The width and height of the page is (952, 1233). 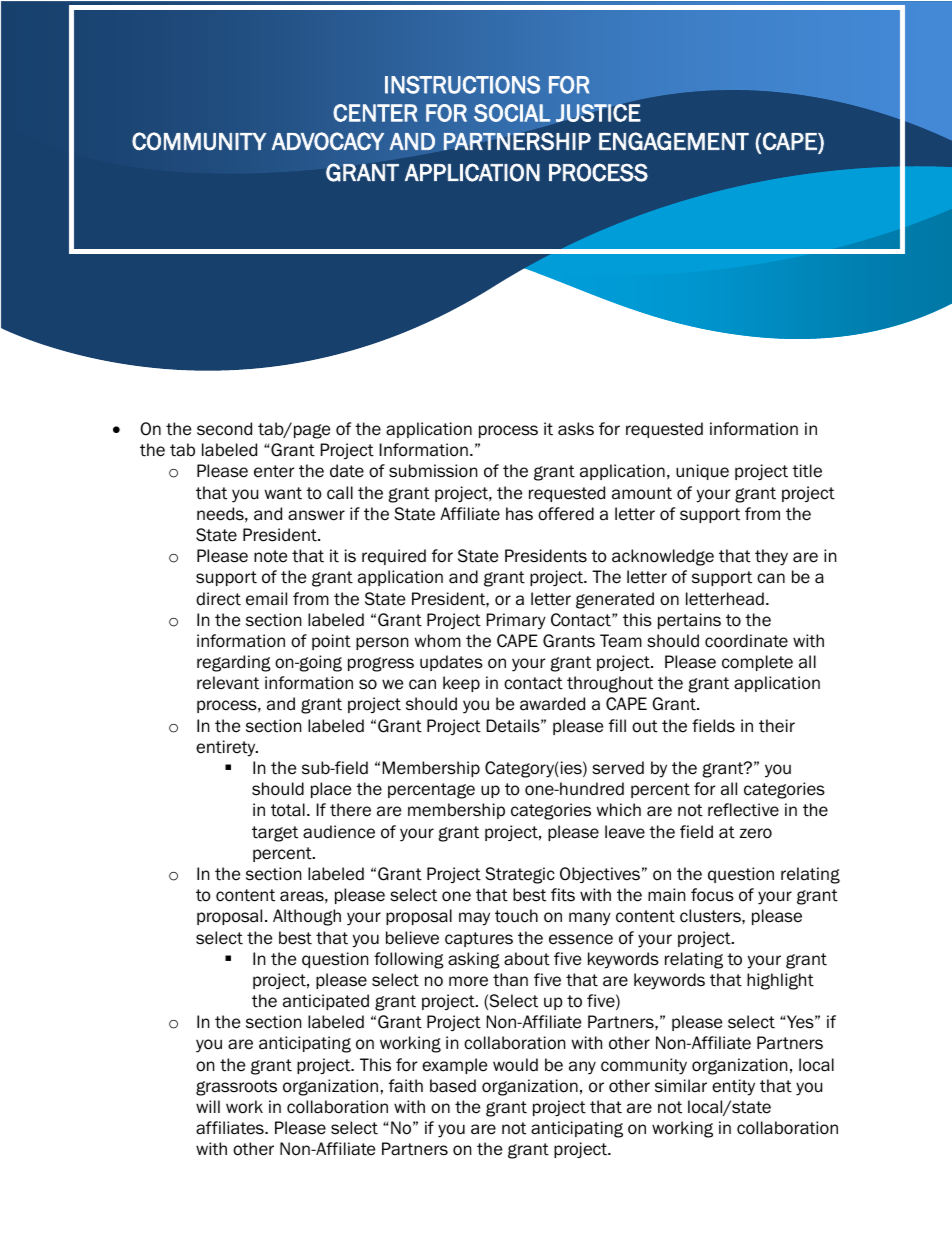 What do you see at coordinates (227, 748) in the page?
I see `entirety` at bounding box center [227, 748].
